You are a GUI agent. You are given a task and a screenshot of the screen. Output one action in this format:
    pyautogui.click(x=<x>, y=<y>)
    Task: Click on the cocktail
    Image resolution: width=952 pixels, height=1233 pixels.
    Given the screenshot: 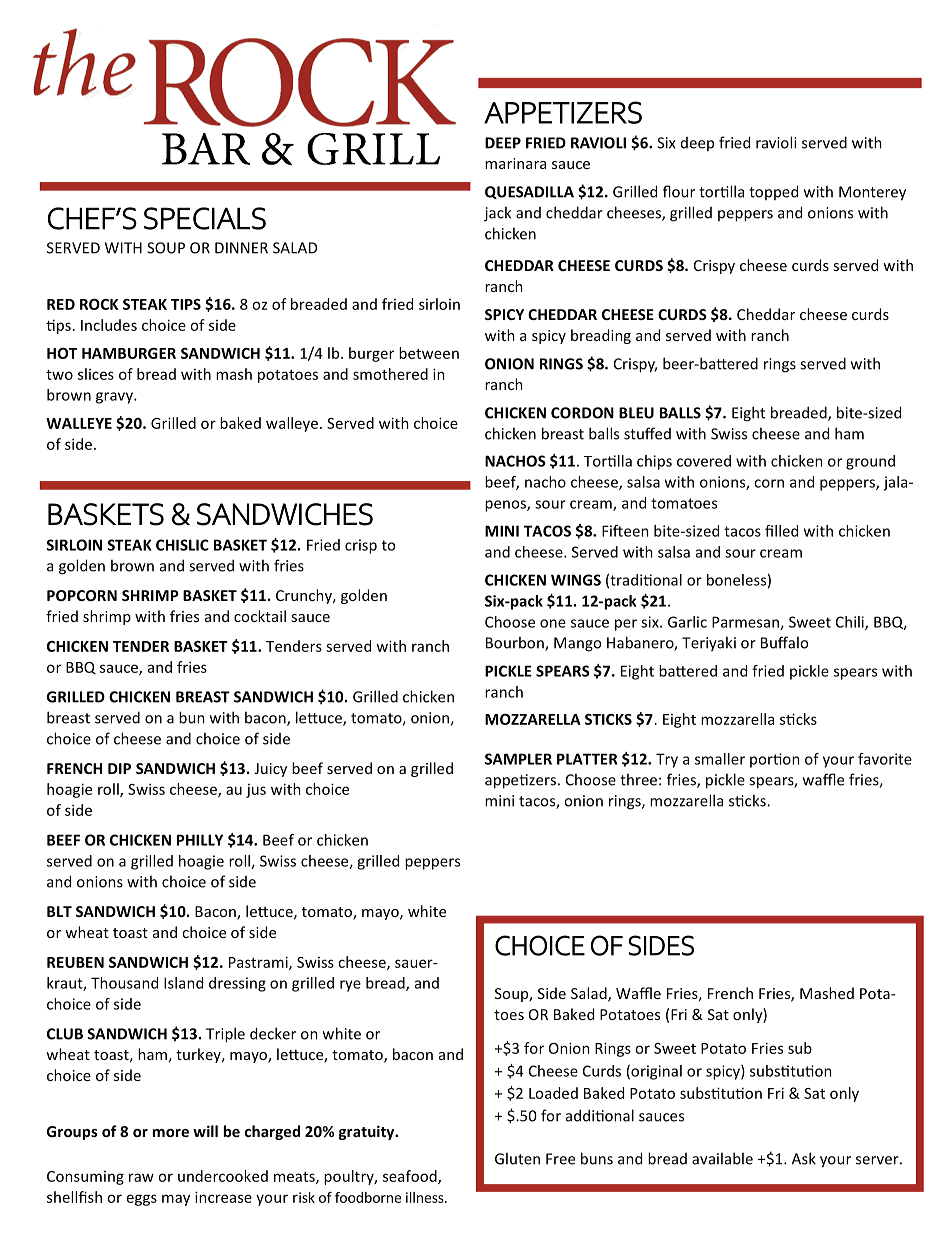 What is the action you would take?
    pyautogui.click(x=260, y=616)
